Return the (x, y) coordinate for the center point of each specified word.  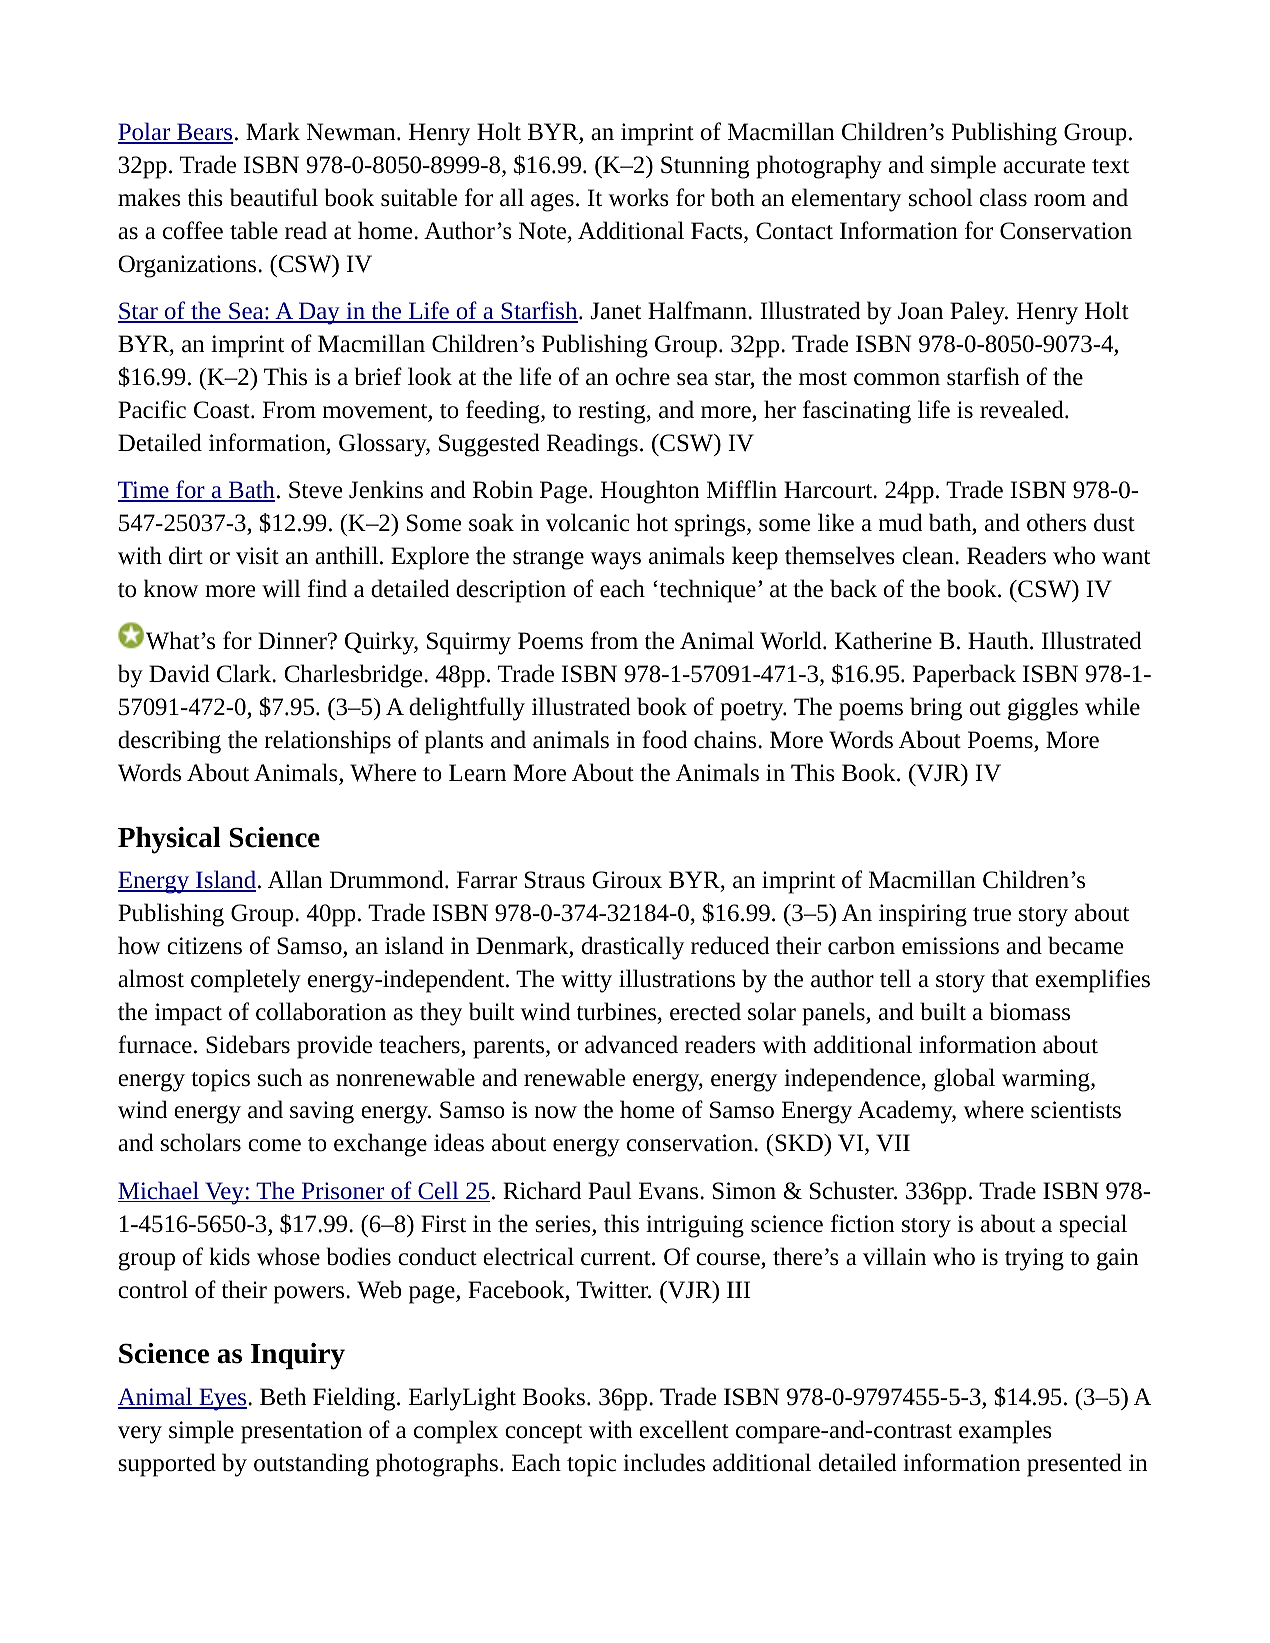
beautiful (274, 197)
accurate (1044, 166)
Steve (315, 490)
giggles (1043, 709)
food (664, 739)
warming (1047, 1080)
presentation (301, 1432)
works (638, 197)
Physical (169, 840)
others (1056, 522)
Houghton (650, 492)
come (274, 1145)
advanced (631, 1044)
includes (664, 1462)
